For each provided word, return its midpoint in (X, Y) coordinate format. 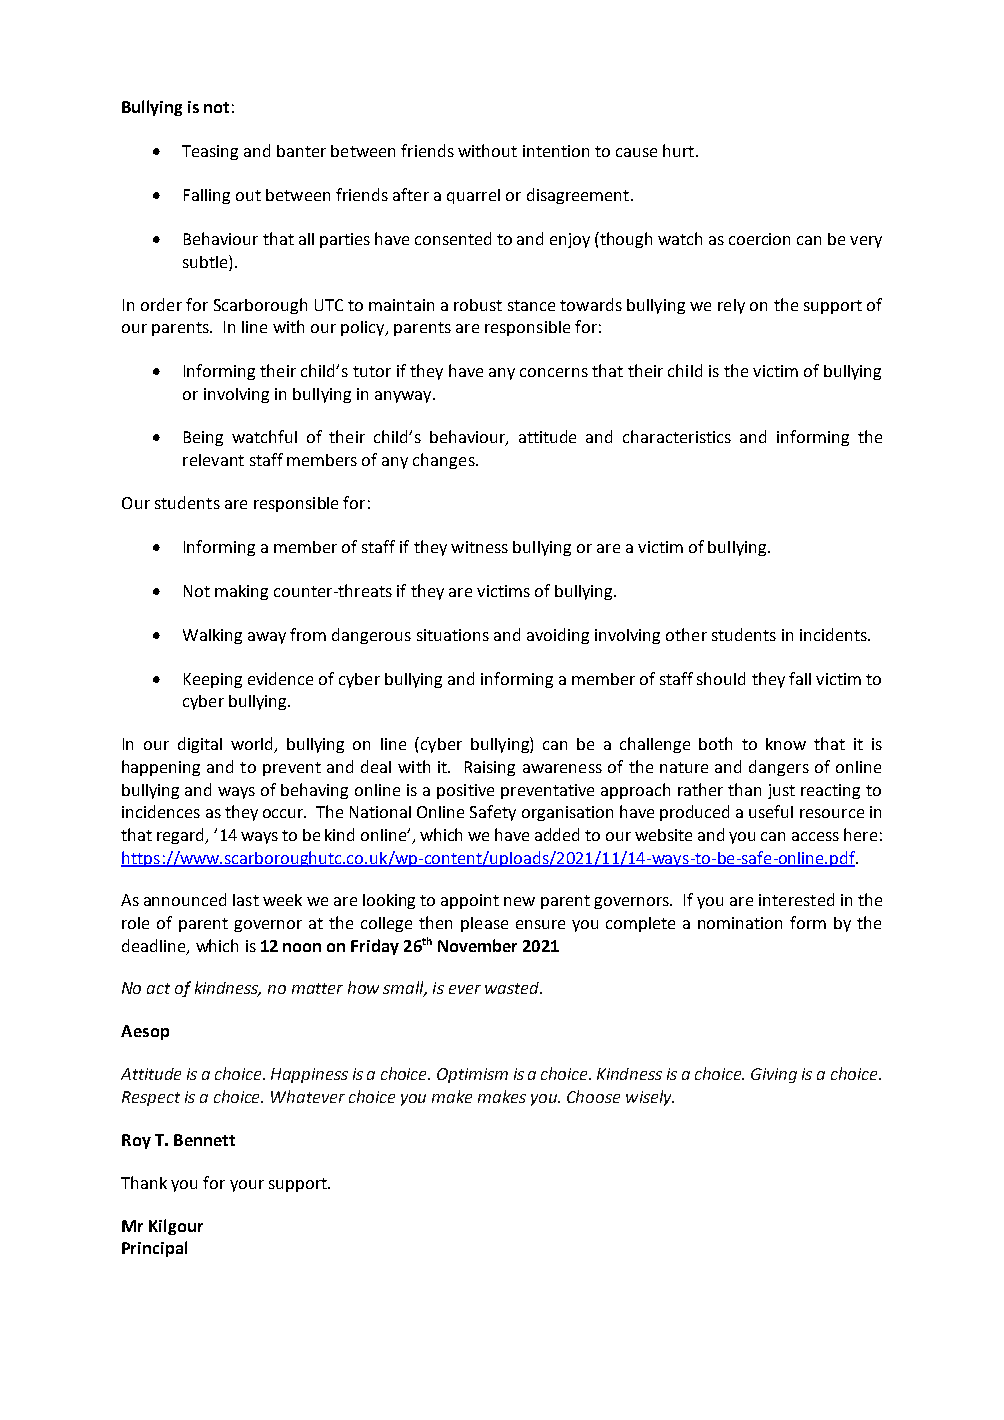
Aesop (145, 1032)
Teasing (210, 152)
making (241, 592)
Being (203, 438)
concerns (554, 372)
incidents (834, 634)
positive (465, 791)
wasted (513, 988)
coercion (759, 239)
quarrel (473, 196)
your (247, 1186)
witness (479, 547)
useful (771, 811)
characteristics (677, 436)
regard (182, 836)
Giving (774, 1075)
